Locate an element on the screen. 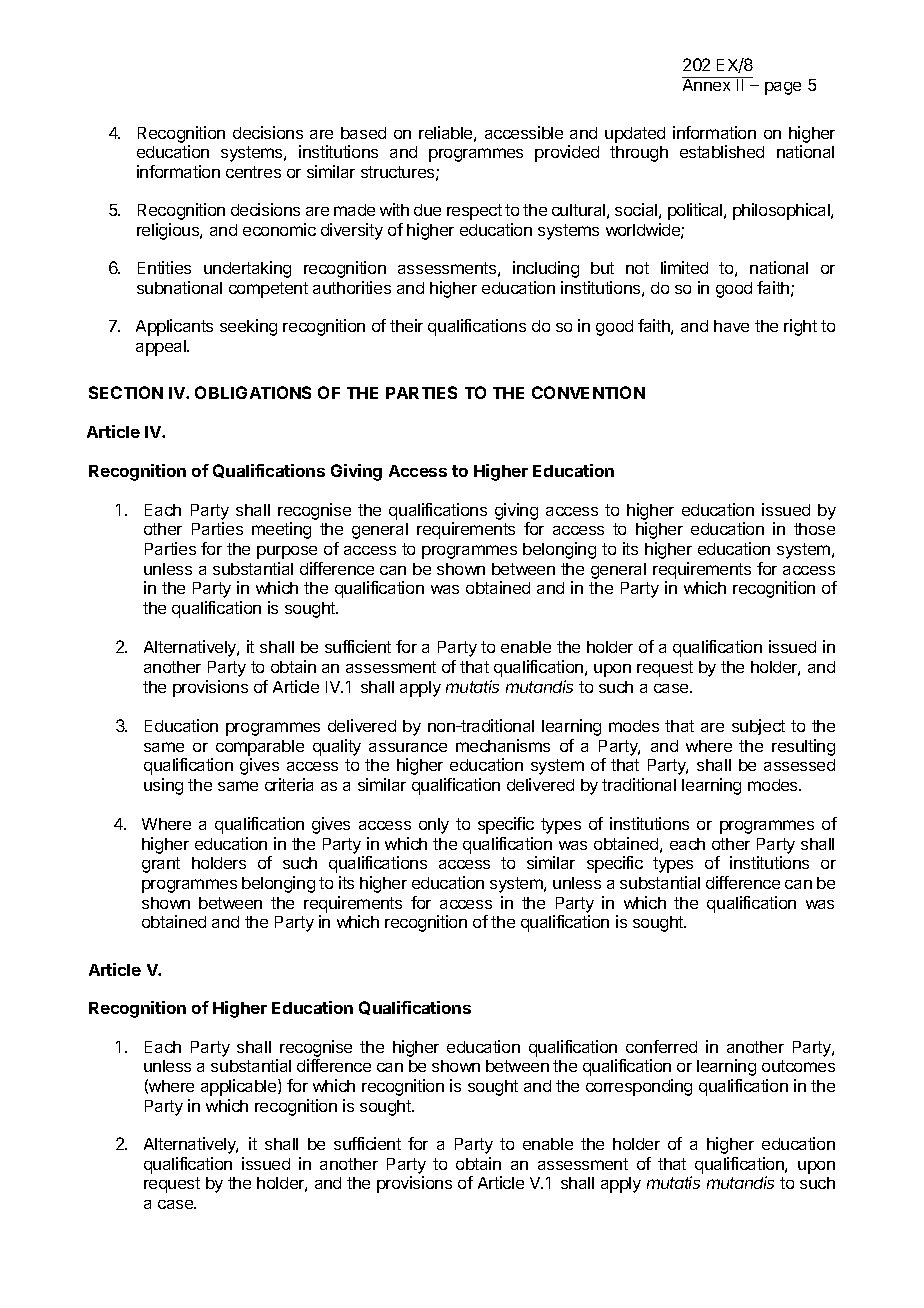  purpose is located at coordinates (287, 552).
